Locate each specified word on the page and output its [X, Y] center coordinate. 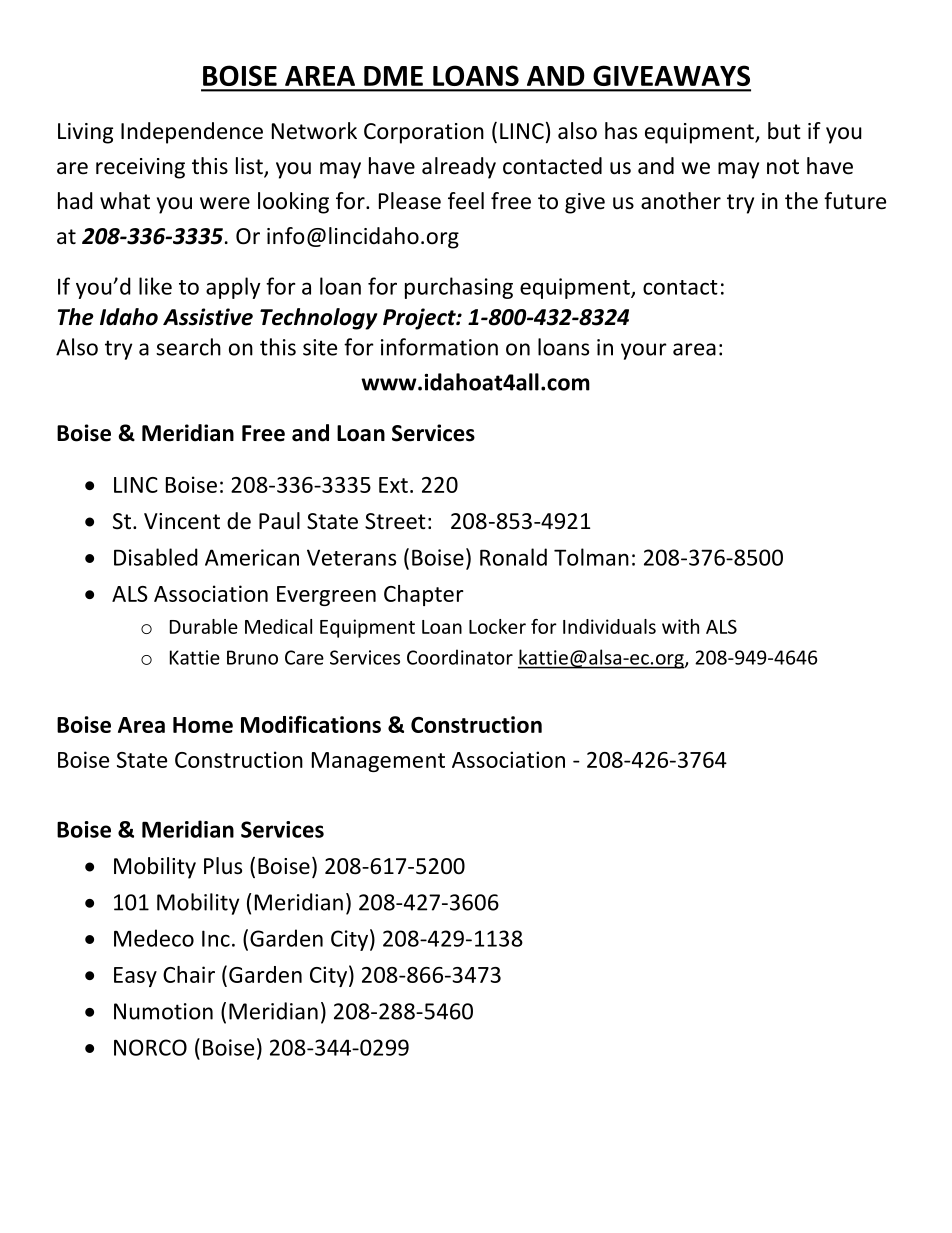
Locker [497, 626]
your [644, 351]
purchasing [459, 288]
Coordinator [460, 657]
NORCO [150, 1047]
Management [378, 762]
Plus [223, 866]
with [680, 626]
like [155, 286]
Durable [204, 626]
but [784, 131]
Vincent [182, 521]
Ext [393, 485]
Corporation [424, 133]
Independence [192, 133]
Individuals [609, 626]
